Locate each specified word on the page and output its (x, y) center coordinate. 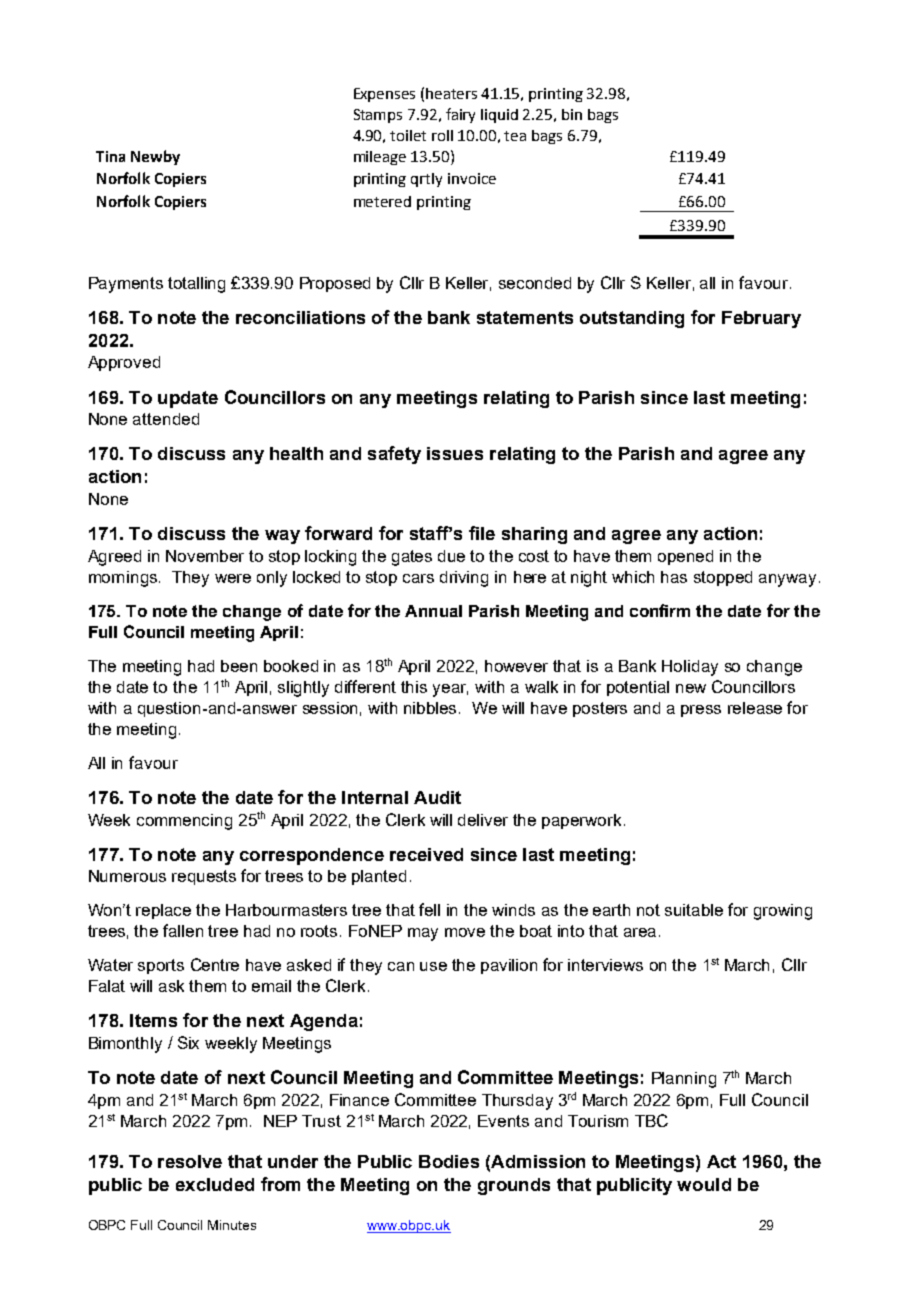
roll (442, 135)
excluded (215, 1184)
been (239, 666)
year (450, 690)
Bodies (449, 1161)
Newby (155, 157)
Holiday (690, 668)
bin (572, 114)
